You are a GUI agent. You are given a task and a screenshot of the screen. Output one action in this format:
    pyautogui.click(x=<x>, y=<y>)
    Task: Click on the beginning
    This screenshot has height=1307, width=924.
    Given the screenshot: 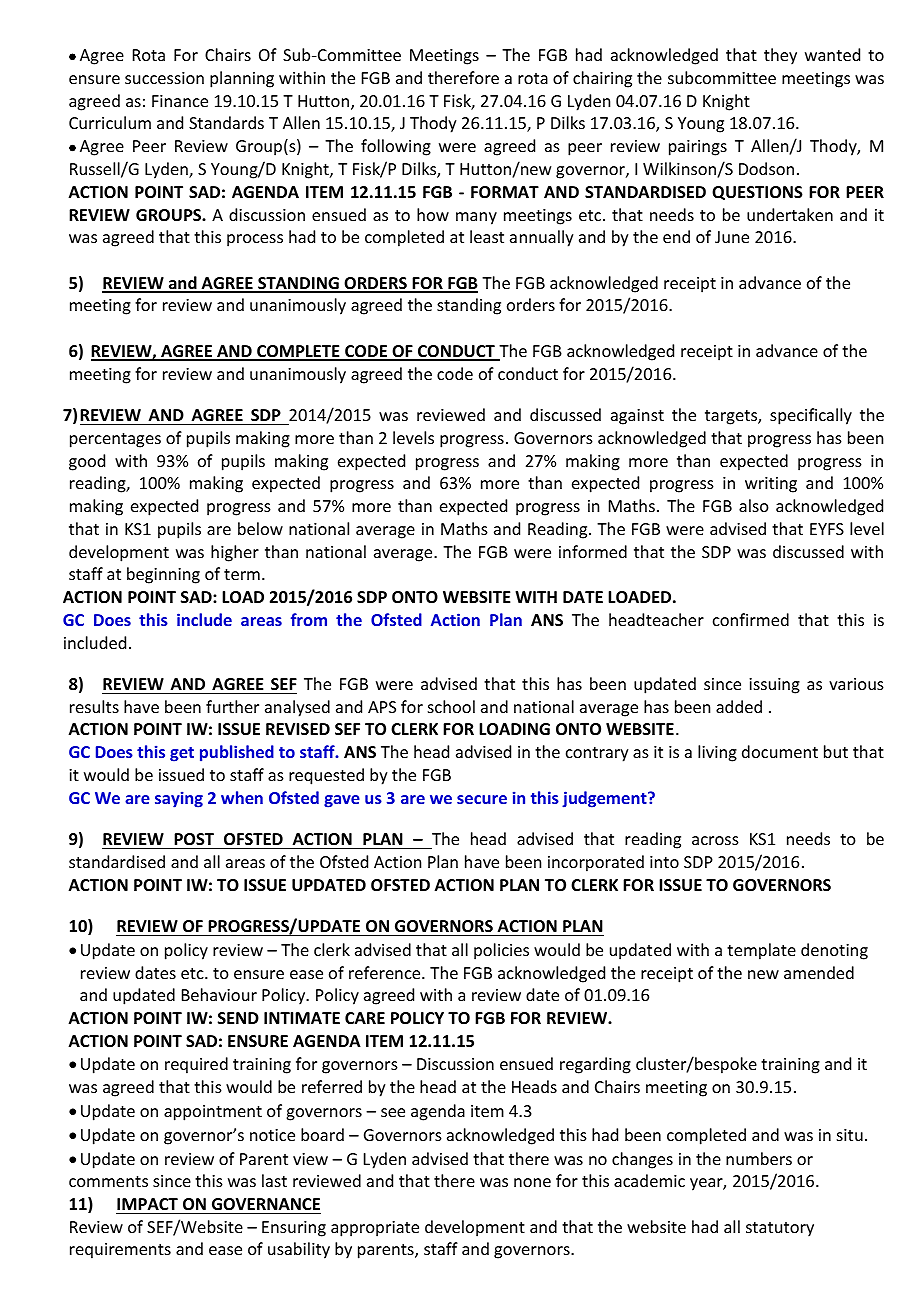 What is the action you would take?
    pyautogui.click(x=163, y=575)
